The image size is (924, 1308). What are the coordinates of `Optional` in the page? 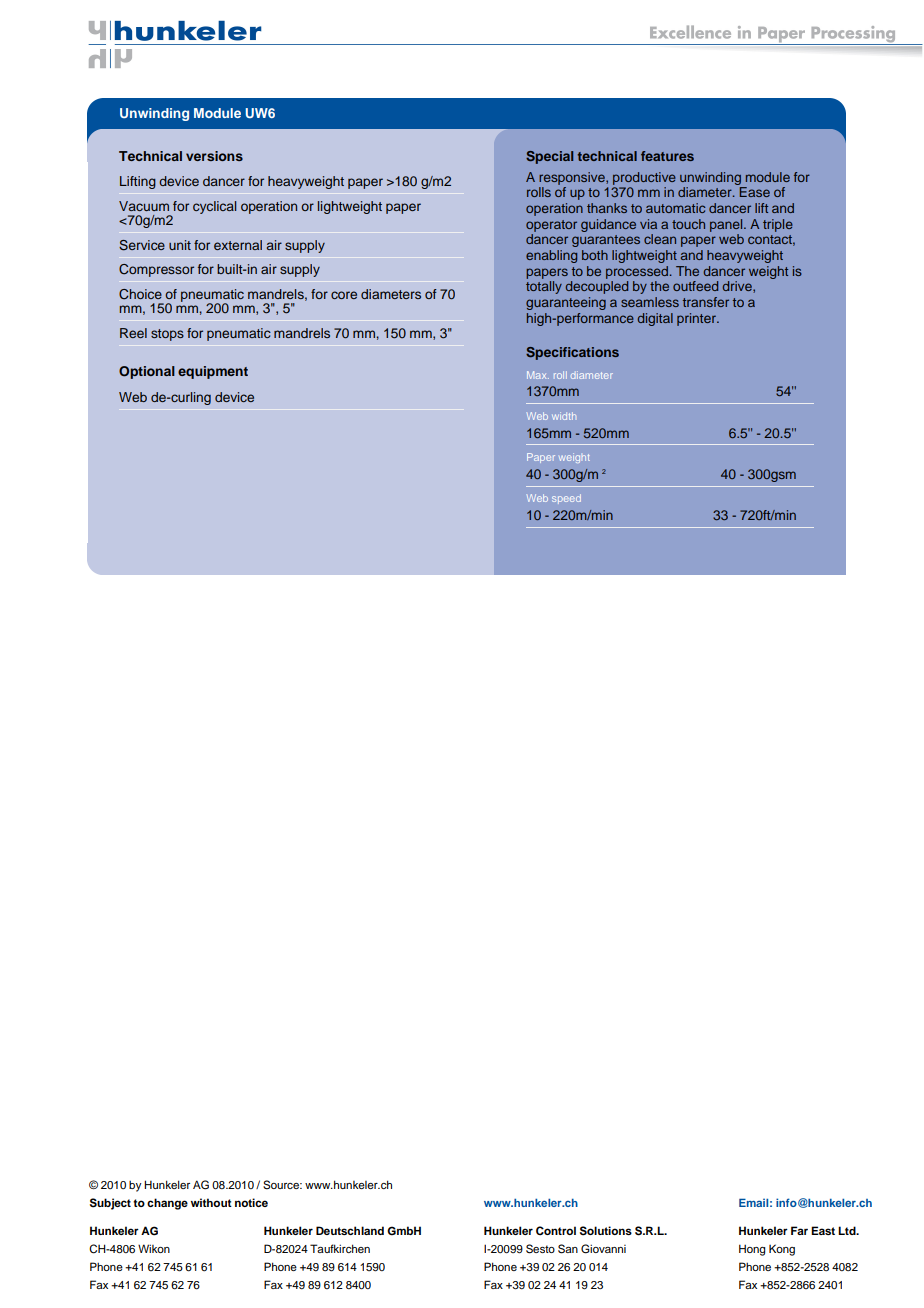 It's located at (147, 372).
